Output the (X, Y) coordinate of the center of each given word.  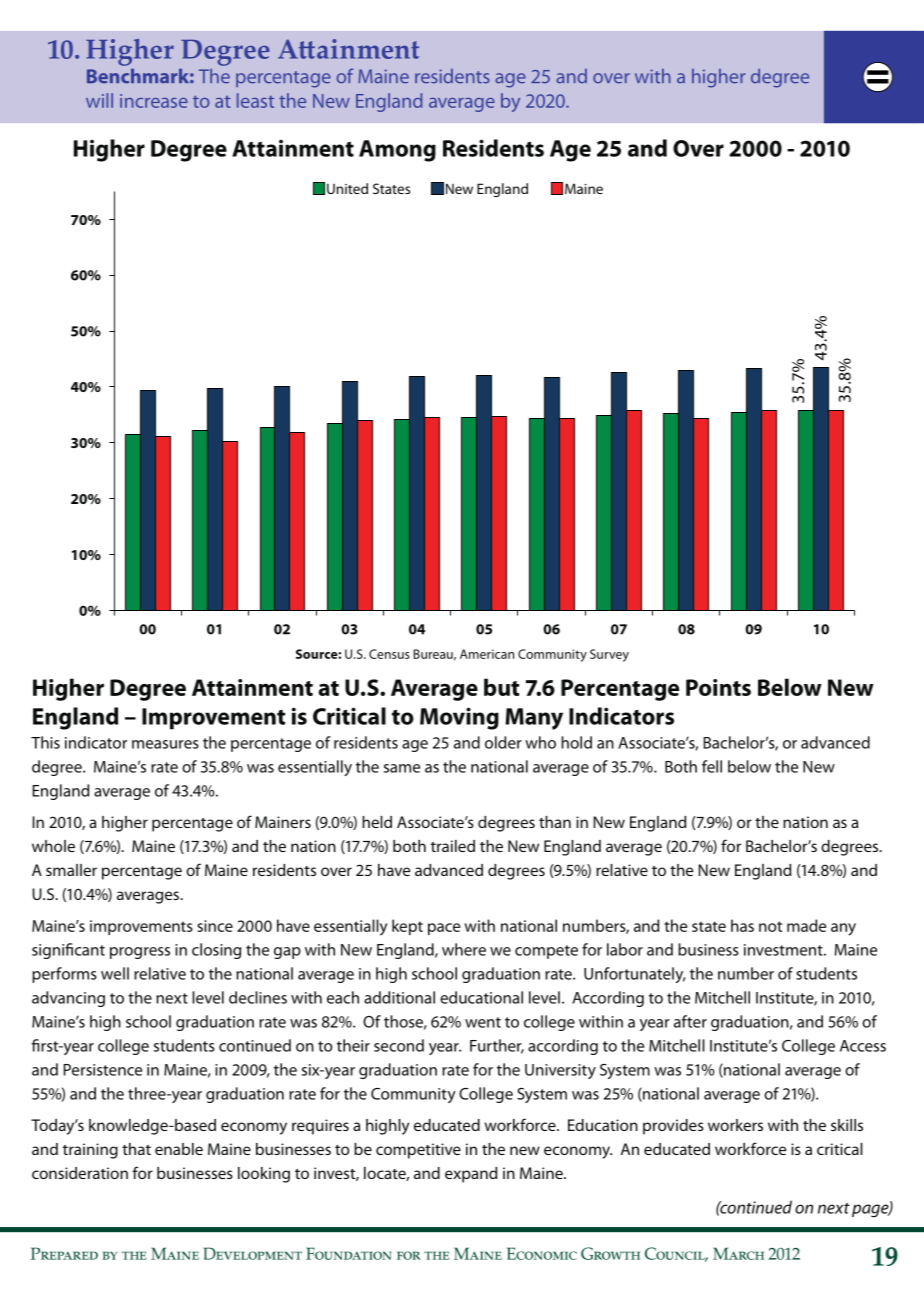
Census (389, 654)
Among (397, 151)
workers (735, 1125)
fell (712, 766)
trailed (453, 846)
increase (154, 101)
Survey (609, 655)
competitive (418, 1151)
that (136, 1149)
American (487, 654)
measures (165, 744)
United (347, 188)
